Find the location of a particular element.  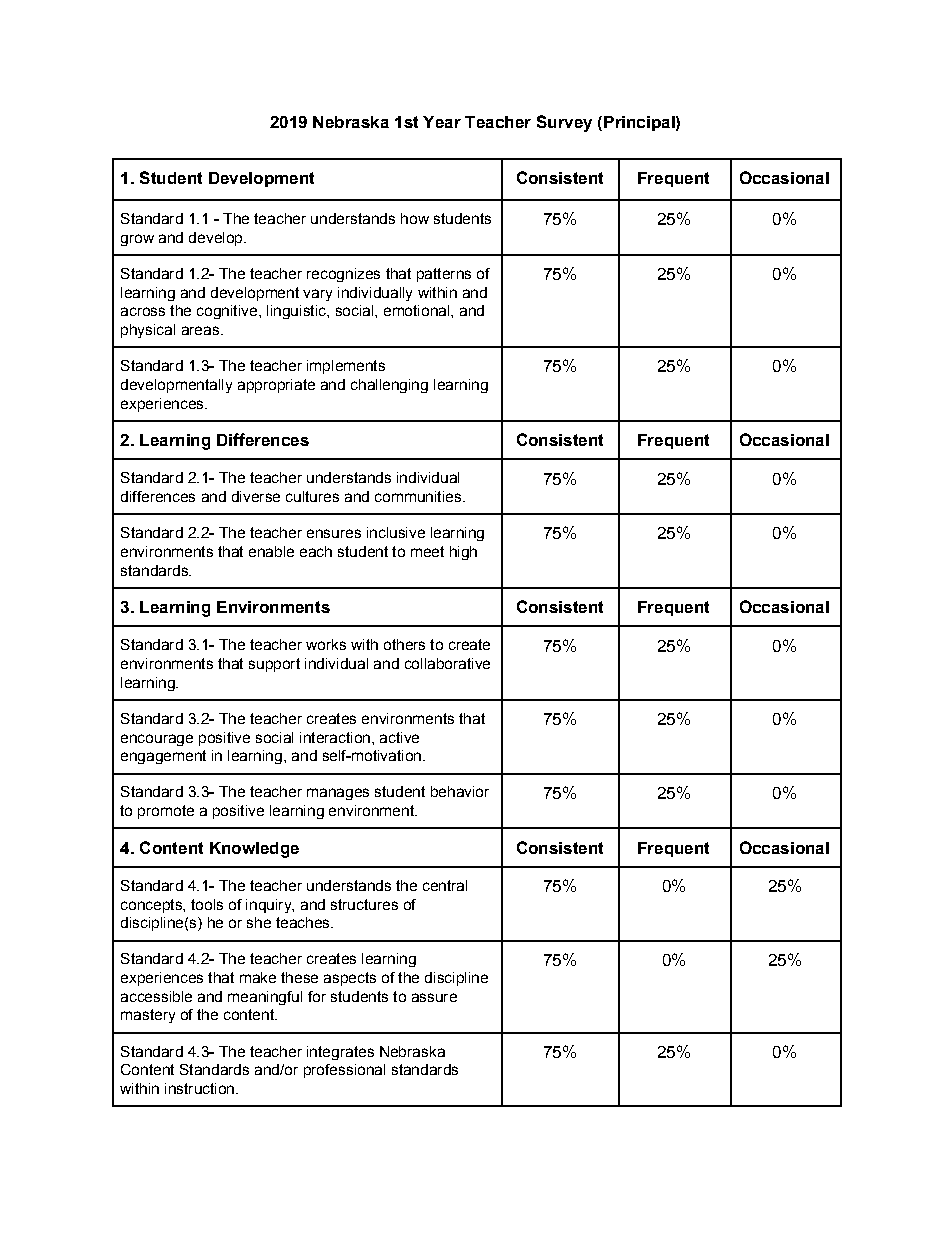

integrates is located at coordinates (340, 1053).
